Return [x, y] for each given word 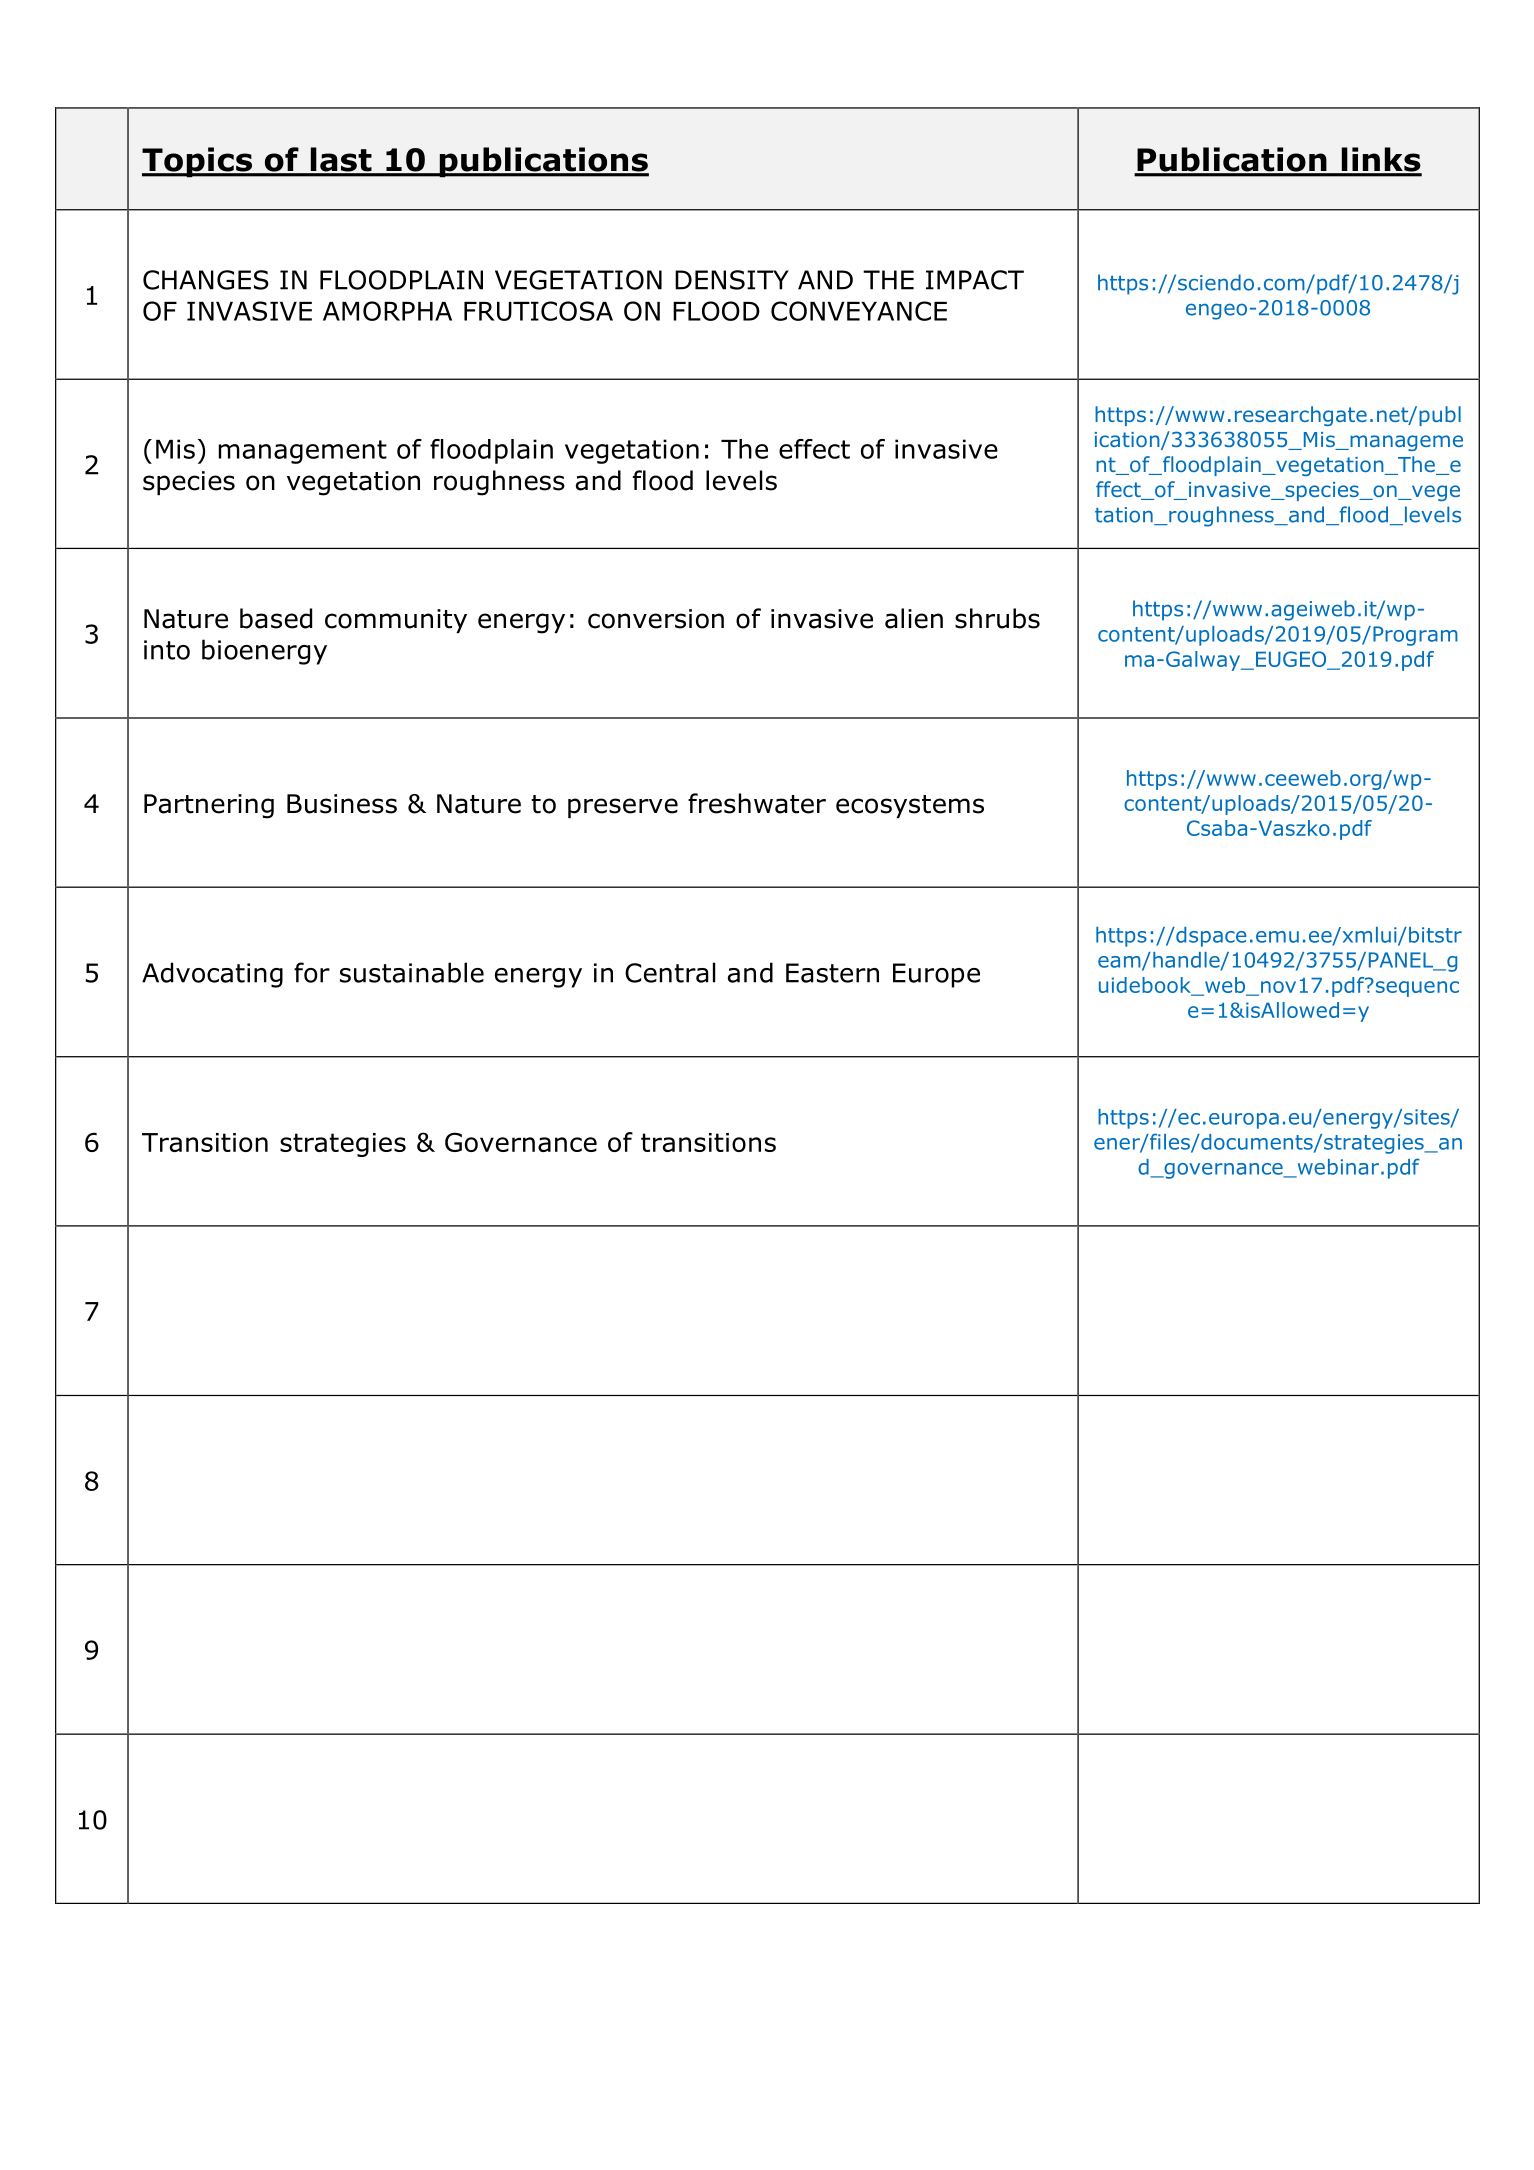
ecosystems [910, 806]
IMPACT [975, 280]
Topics [198, 162]
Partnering [209, 806]
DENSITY [732, 280]
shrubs [997, 618]
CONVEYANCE [859, 311]
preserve [623, 808]
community [396, 621]
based [276, 618]
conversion [656, 619]
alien [914, 618]
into [167, 650]
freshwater [757, 803]
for [312, 972]
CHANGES [206, 280]
